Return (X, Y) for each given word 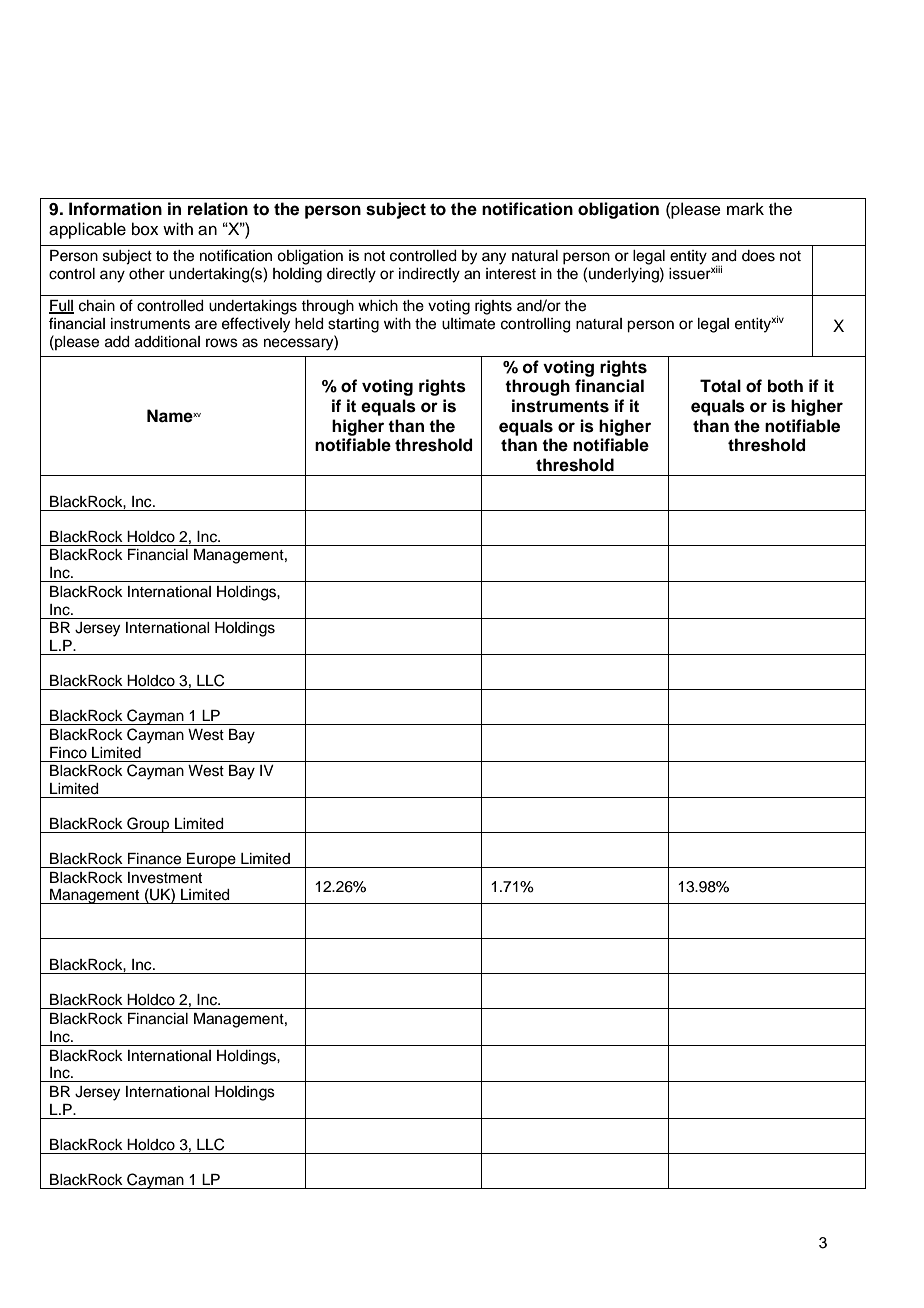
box (145, 229)
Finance (154, 859)
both (785, 386)
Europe (211, 860)
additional (167, 342)
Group (148, 825)
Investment (165, 878)
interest (511, 274)
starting (353, 325)
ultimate (468, 324)
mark (745, 209)
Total (720, 386)
